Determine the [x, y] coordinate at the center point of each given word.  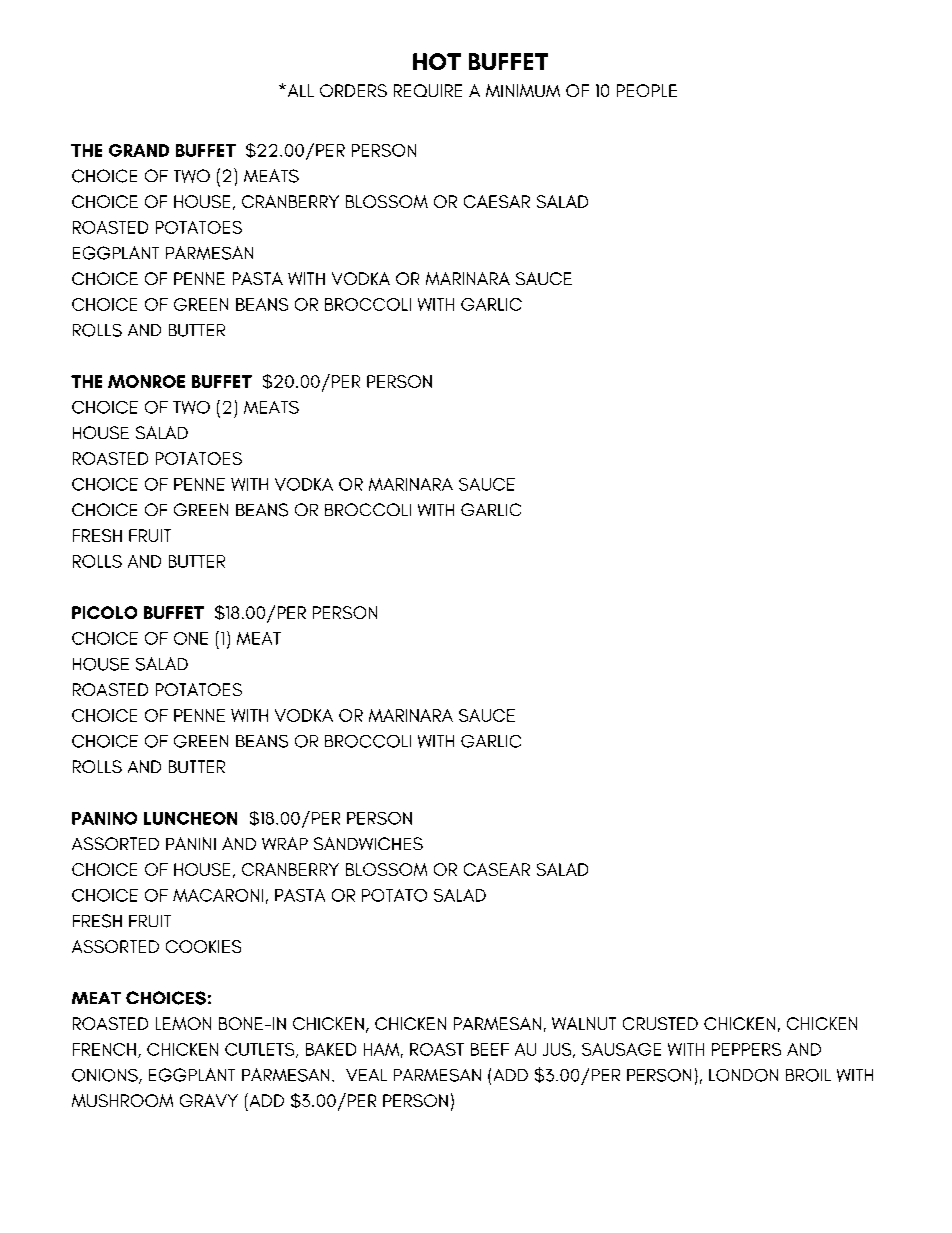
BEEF [490, 1049]
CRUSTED [660, 1023]
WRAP [285, 843]
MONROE [146, 381]
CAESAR [497, 201]
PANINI [191, 843]
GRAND [139, 150]
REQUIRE [428, 90]
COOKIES [203, 946]
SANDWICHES [368, 843]
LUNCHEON [190, 818]
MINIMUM [523, 90]
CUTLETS [261, 1050]
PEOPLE [647, 90]
